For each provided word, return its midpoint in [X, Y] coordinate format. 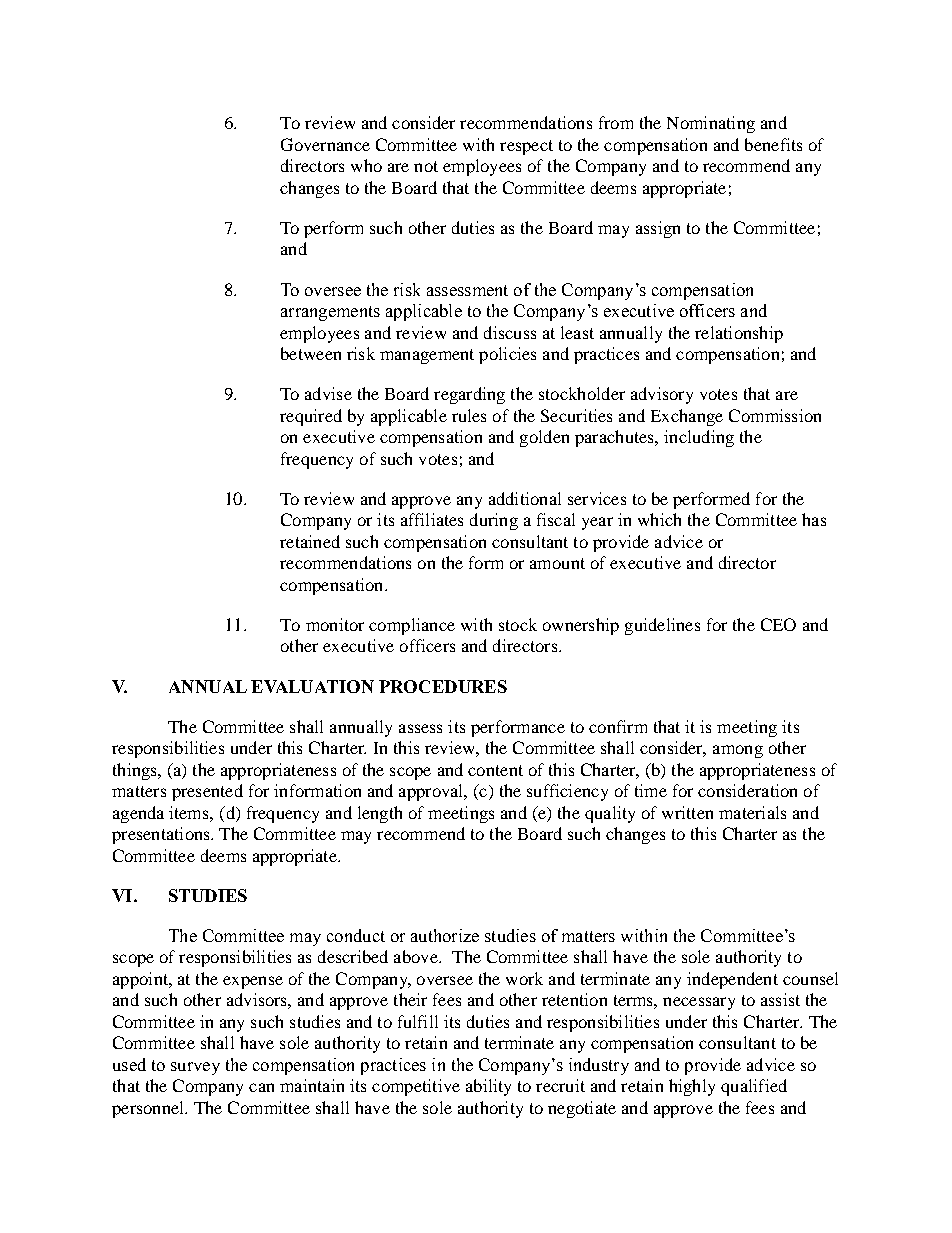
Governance [325, 144]
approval [432, 792]
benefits [773, 144]
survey [195, 1068]
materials [752, 812]
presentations [162, 835]
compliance [412, 626]
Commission [775, 415]
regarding [469, 395]
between [311, 353]
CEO [778, 624]
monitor [335, 624]
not [426, 166]
